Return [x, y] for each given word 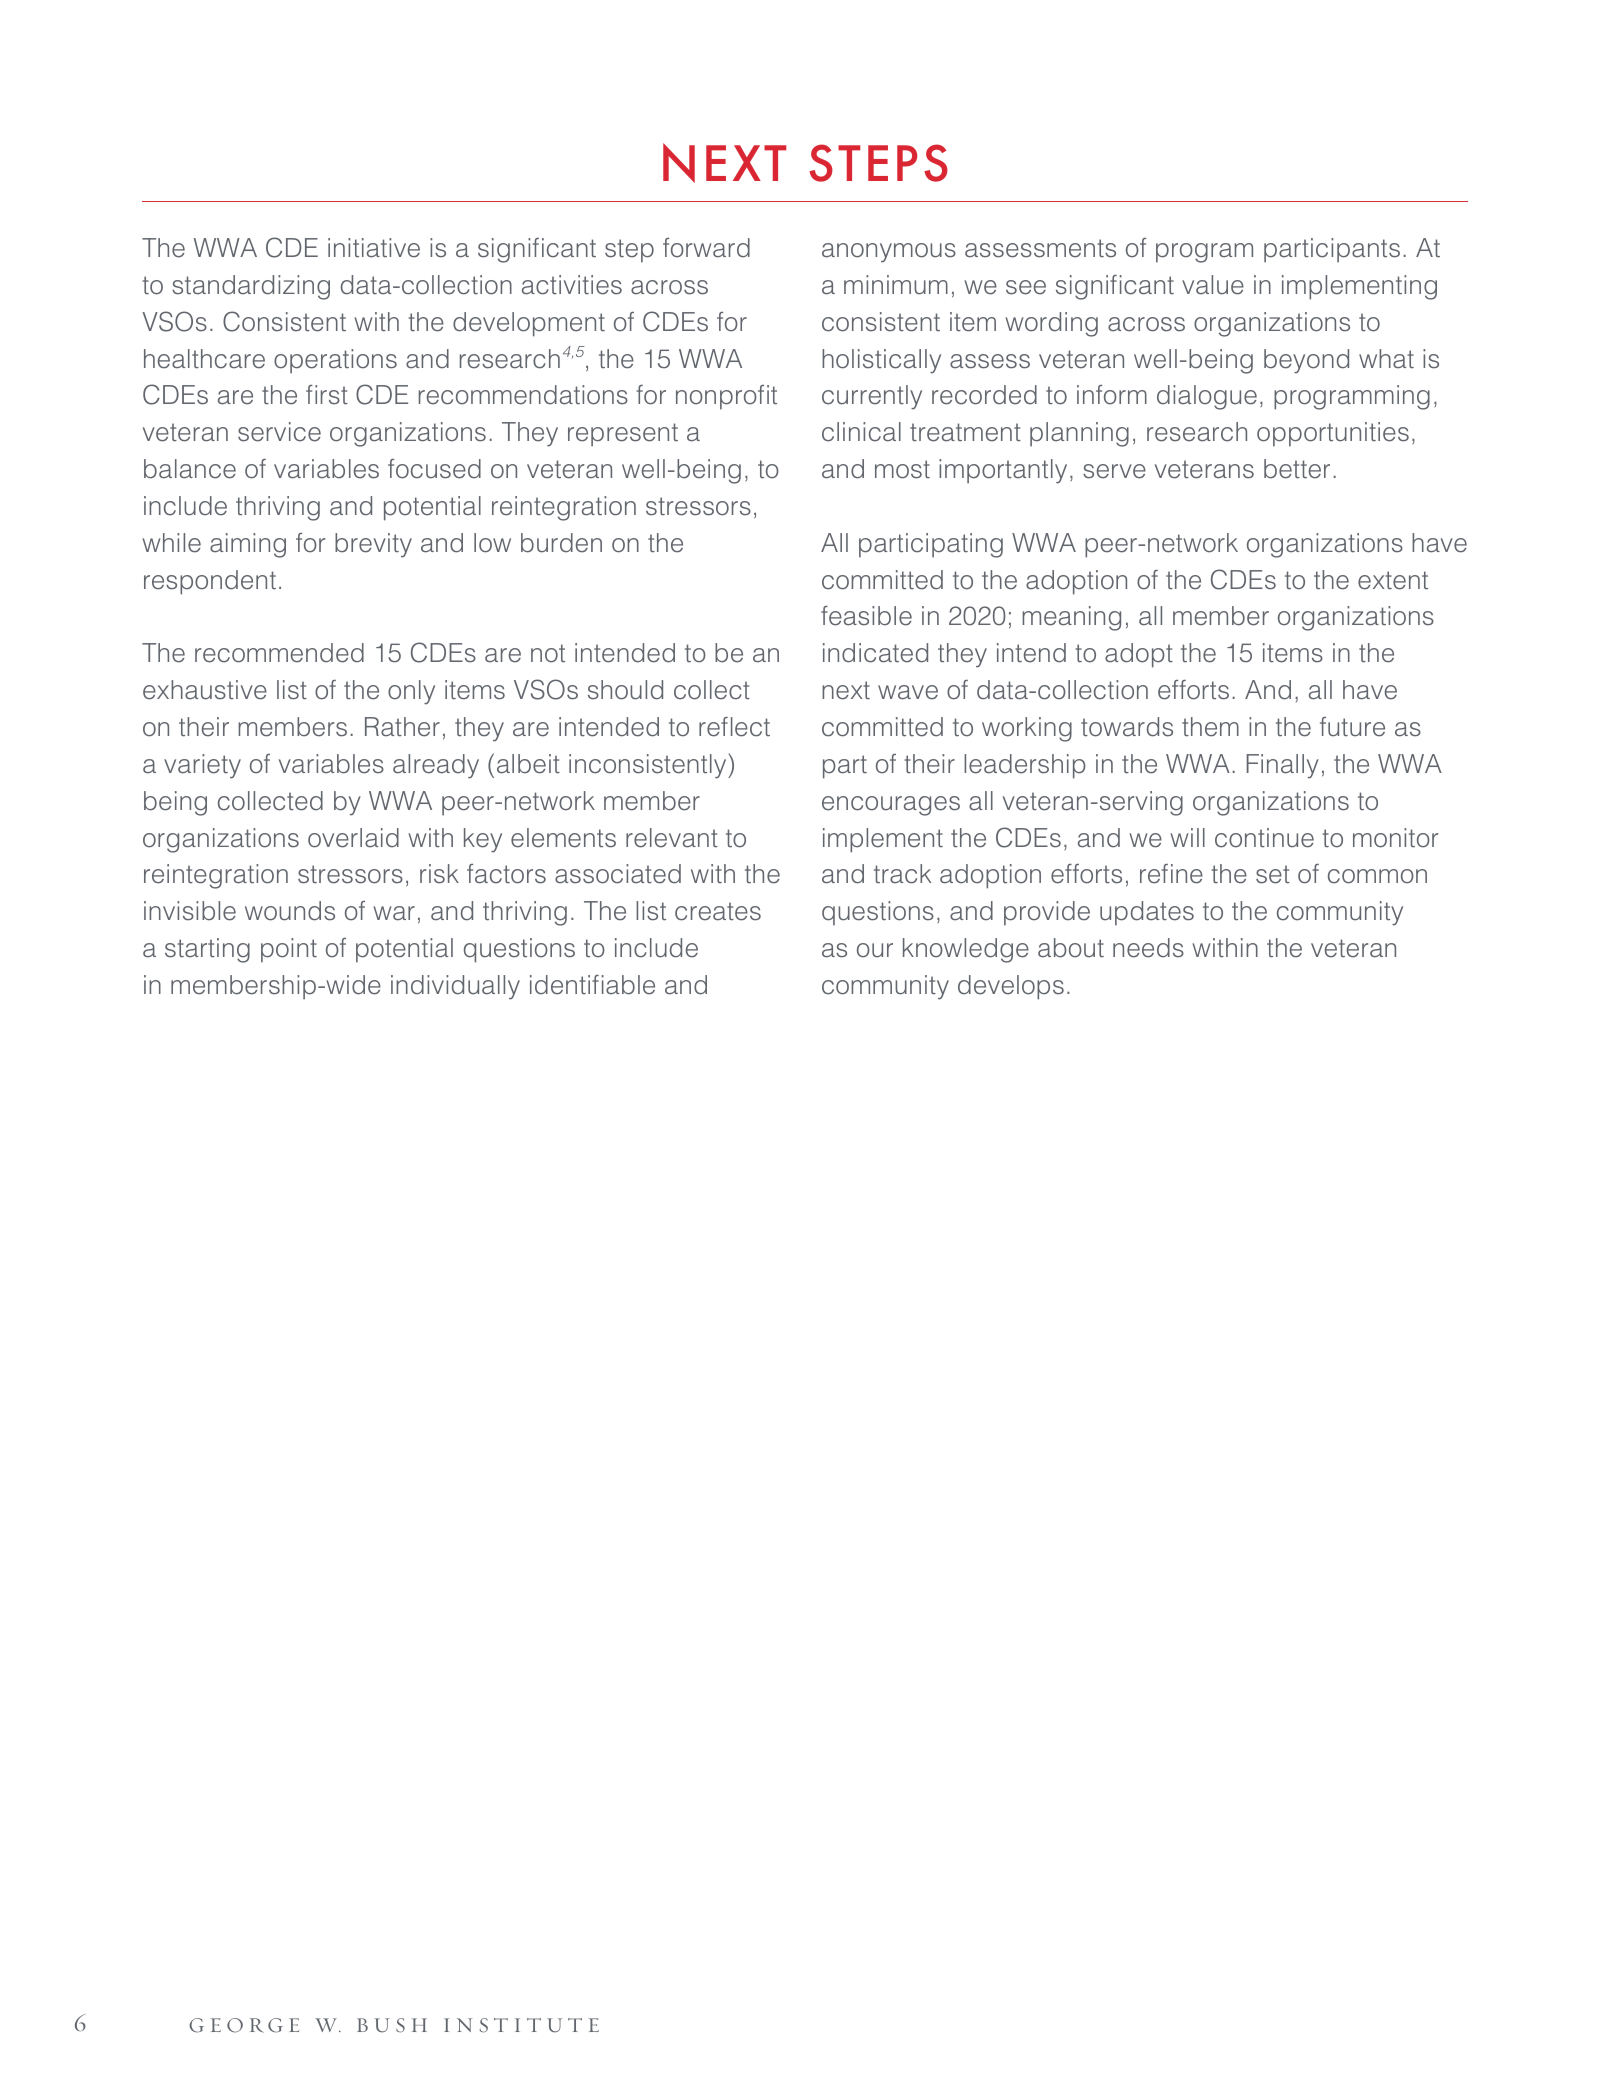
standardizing [251, 287]
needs [1148, 948]
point [289, 950]
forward [706, 248]
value [1213, 285]
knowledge [966, 950]
